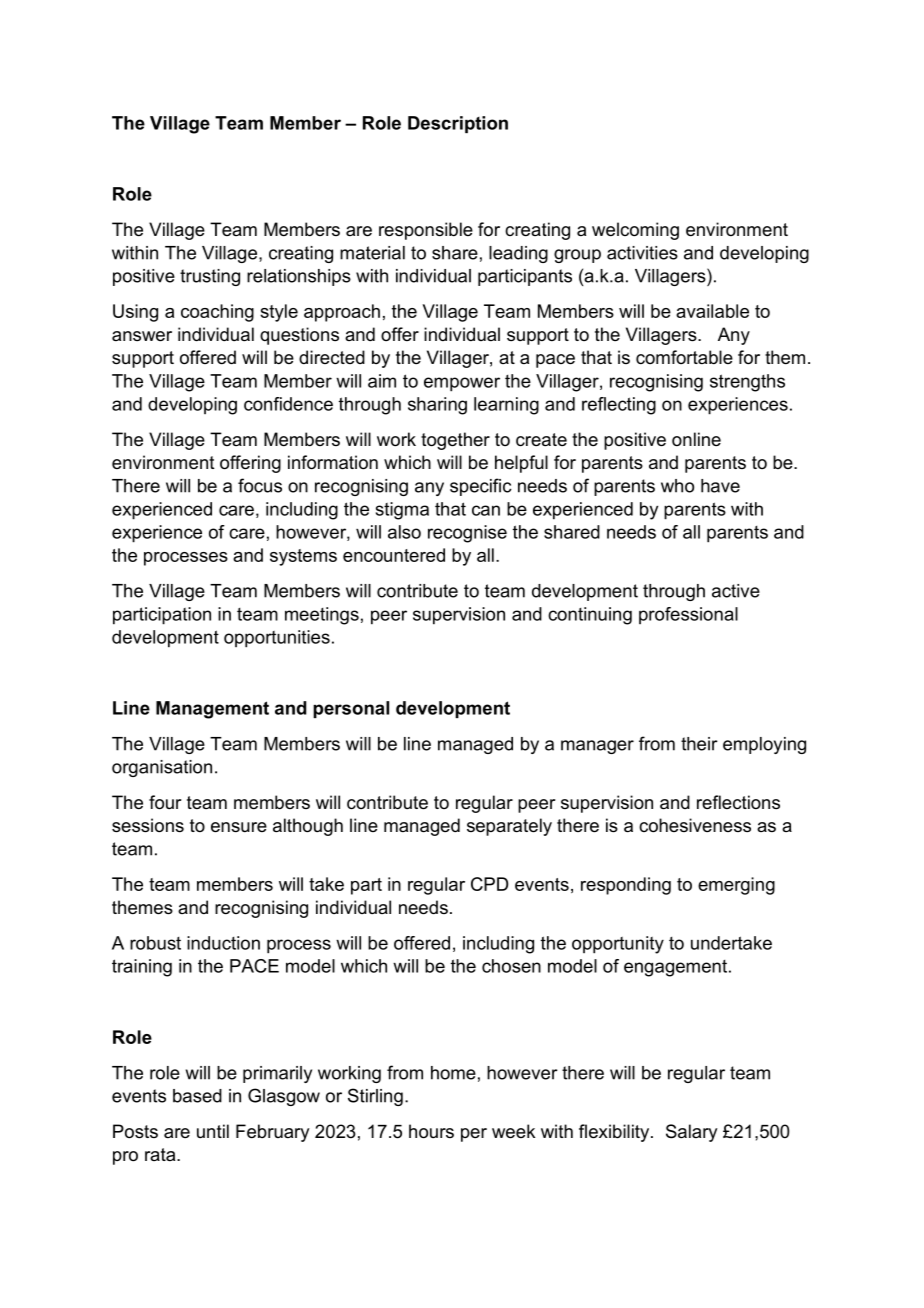 This image has width=924, height=1308. I want to click on trusting, so click(210, 277).
